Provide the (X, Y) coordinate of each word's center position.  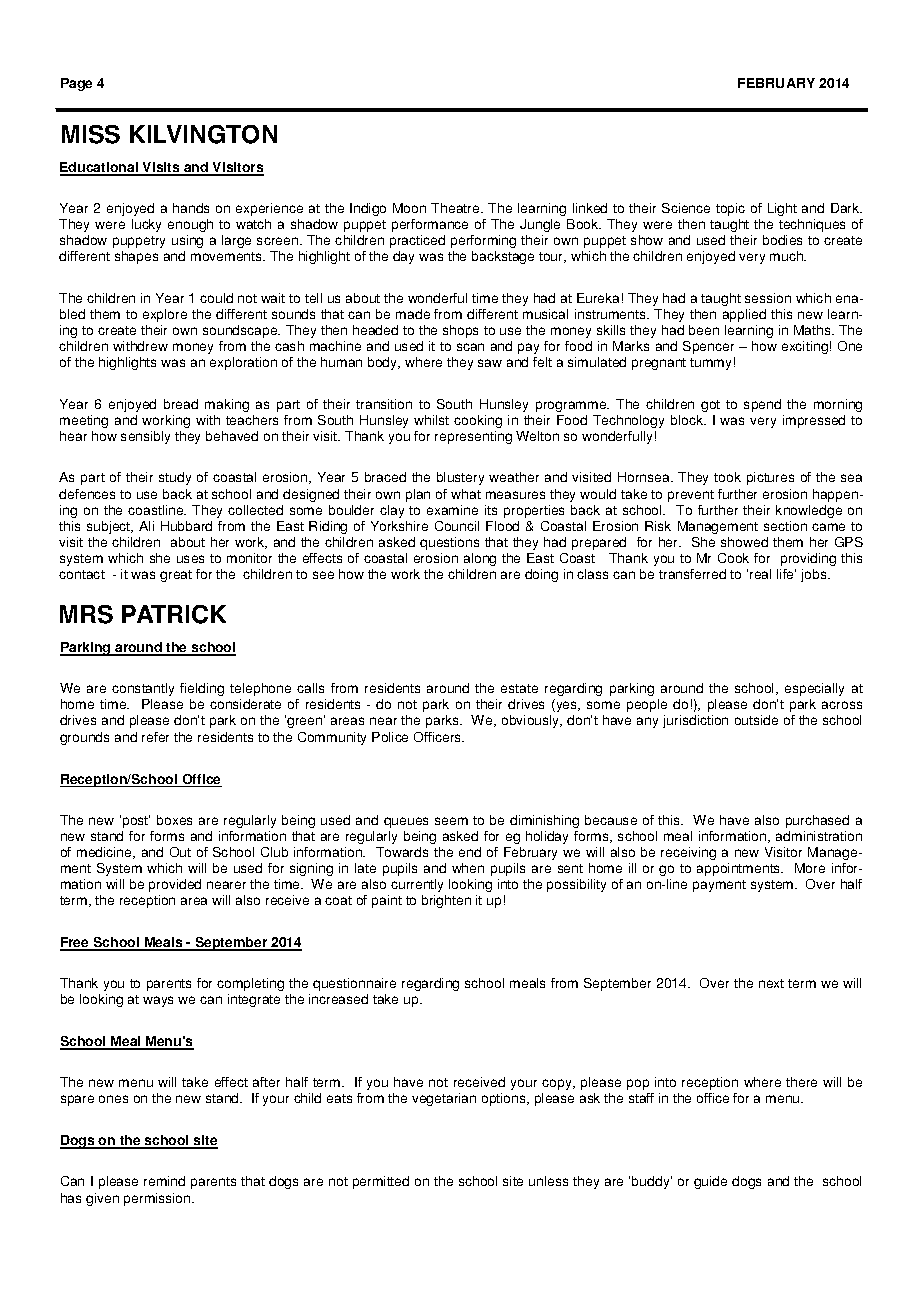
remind (164, 1181)
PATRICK (174, 614)
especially (814, 689)
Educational (100, 168)
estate (519, 688)
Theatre (456, 208)
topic (730, 209)
